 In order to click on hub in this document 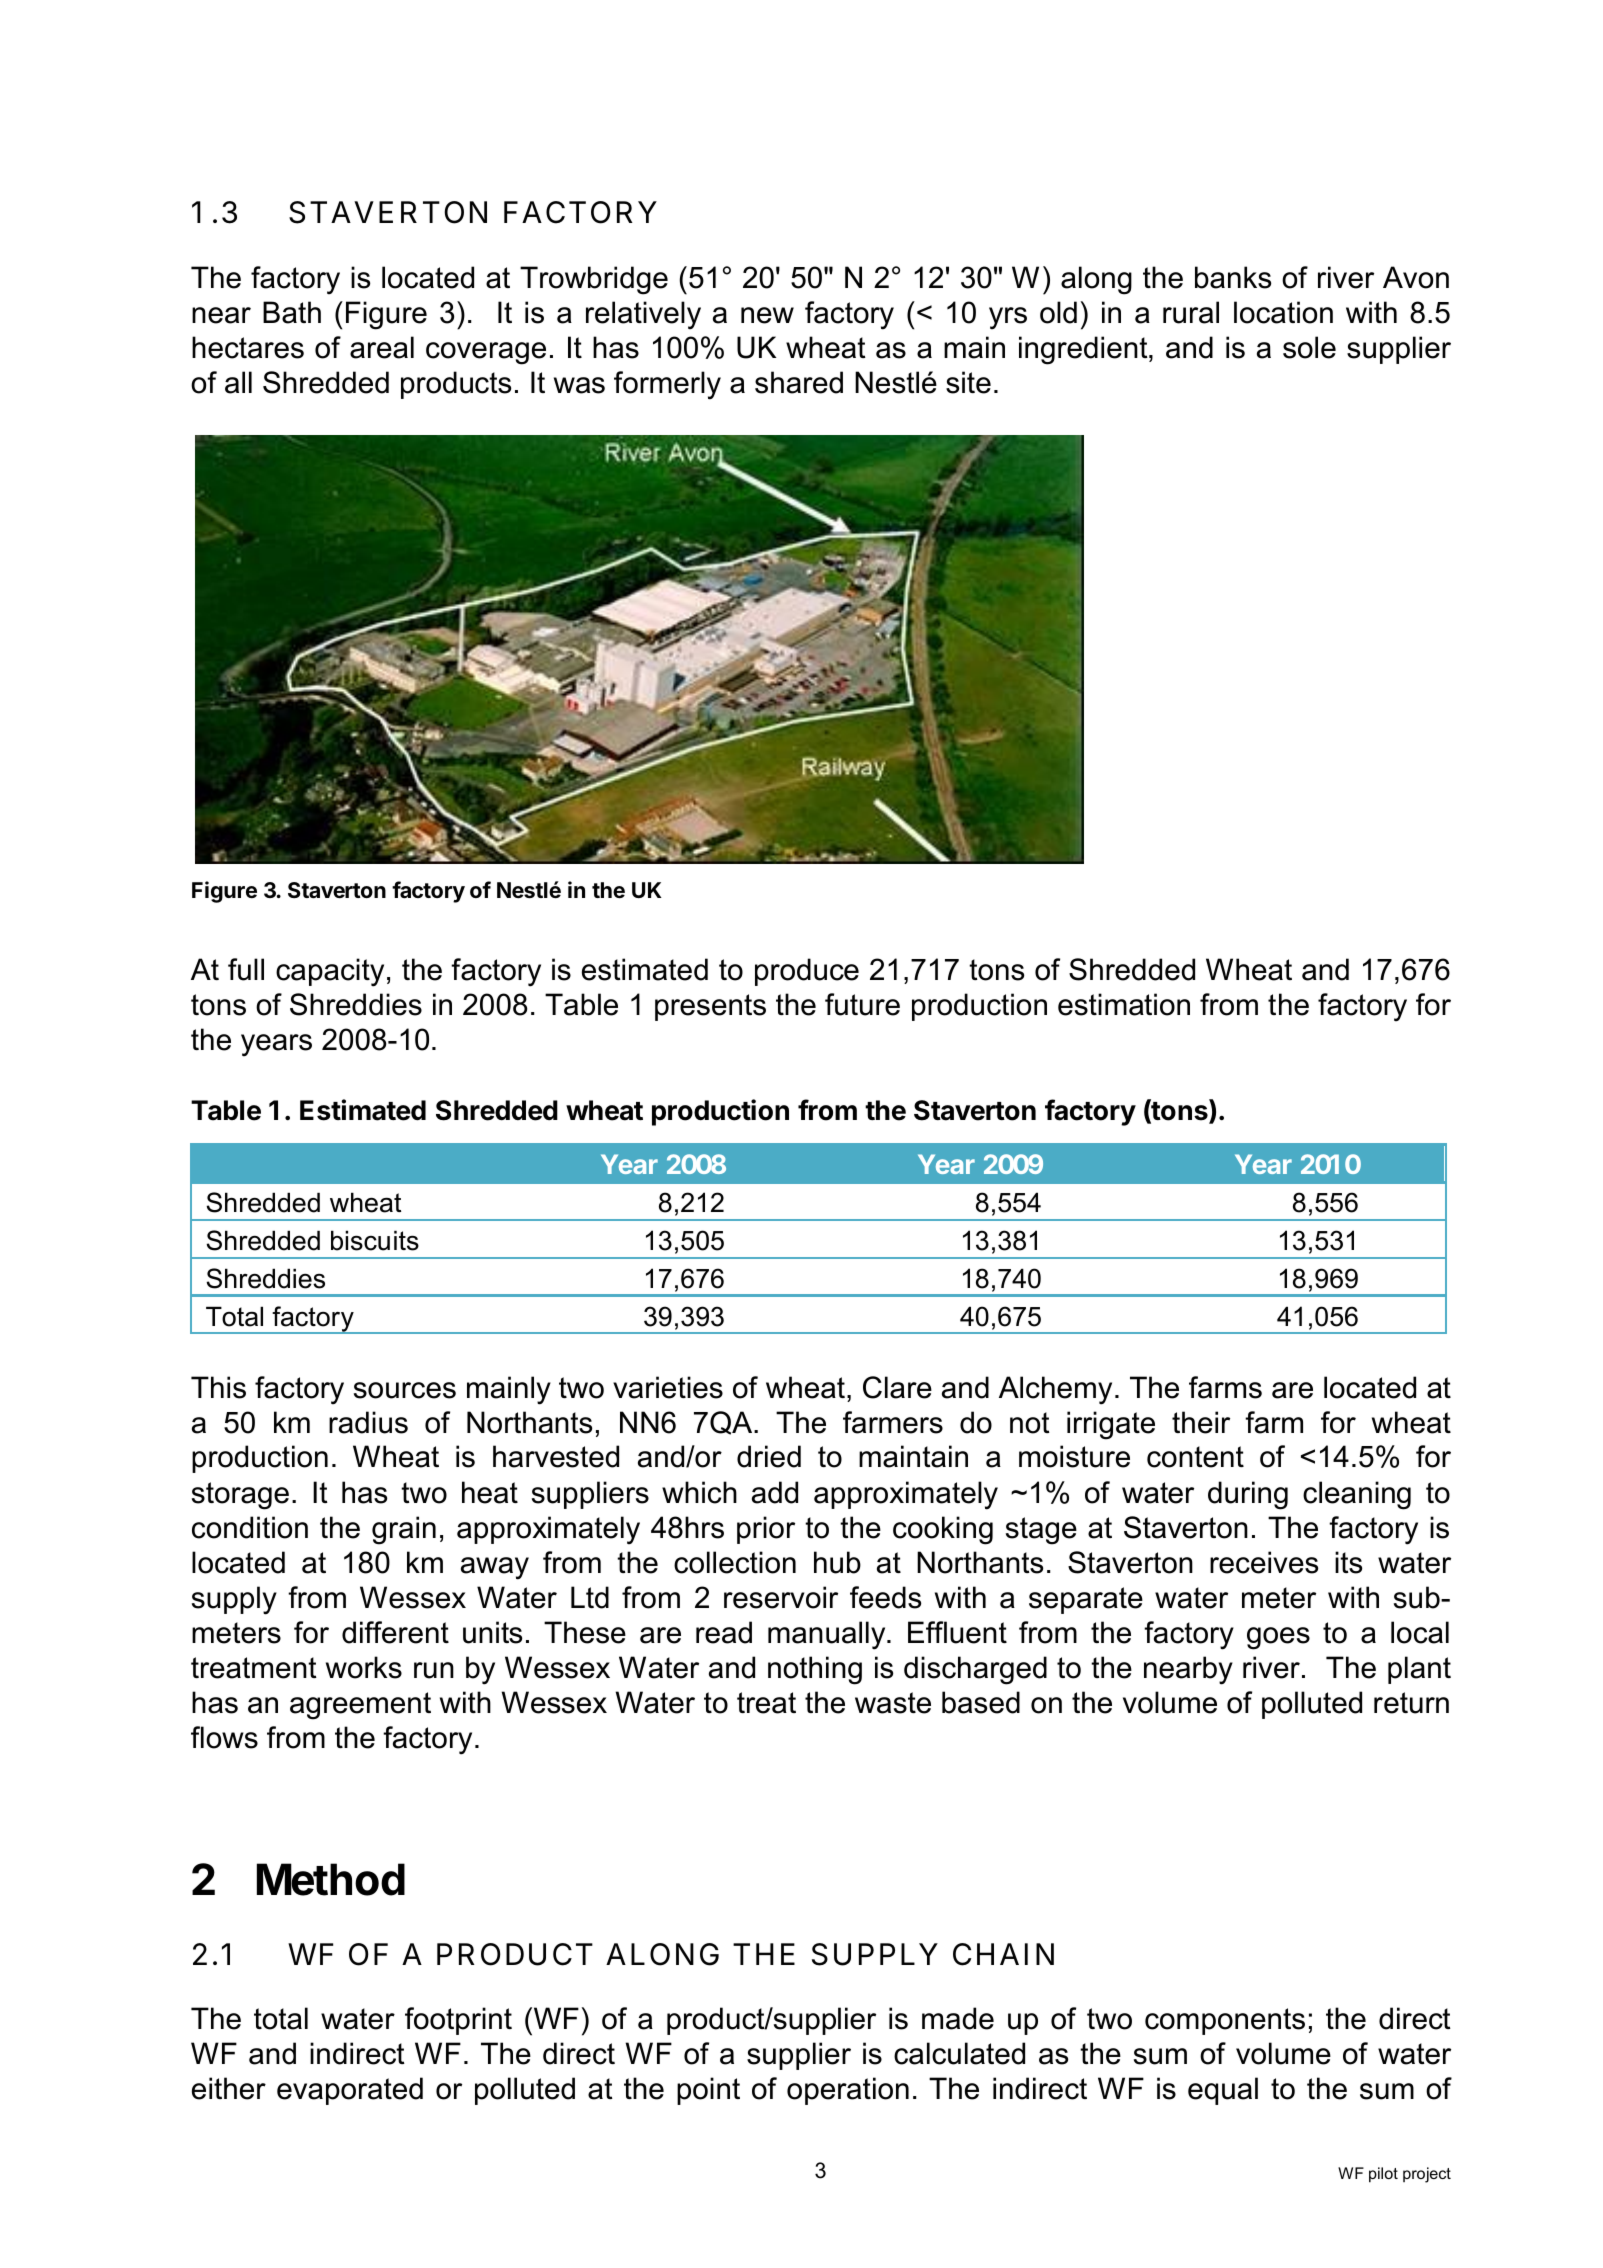, I will do `click(837, 1562)`.
